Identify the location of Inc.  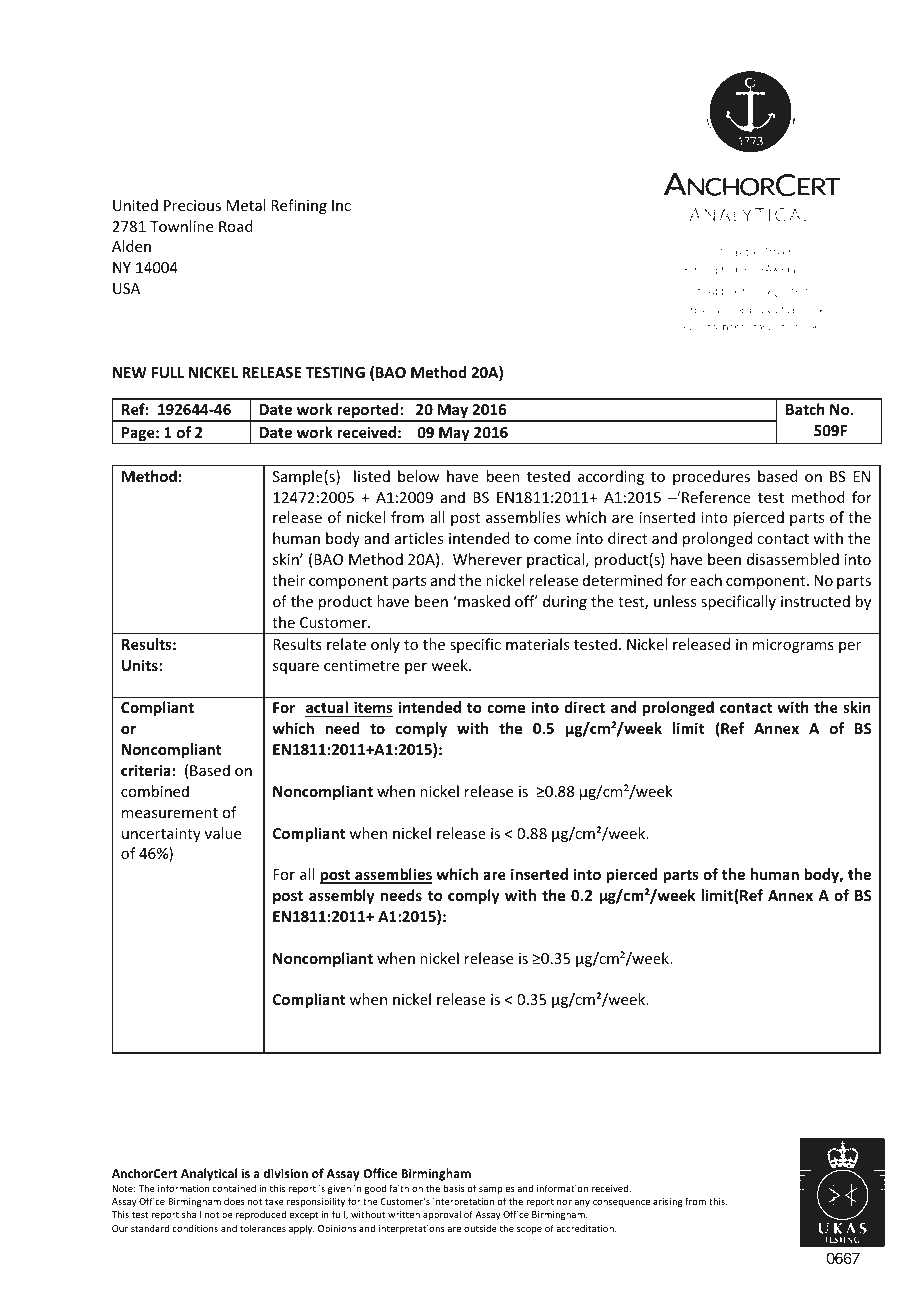
(341, 205).
